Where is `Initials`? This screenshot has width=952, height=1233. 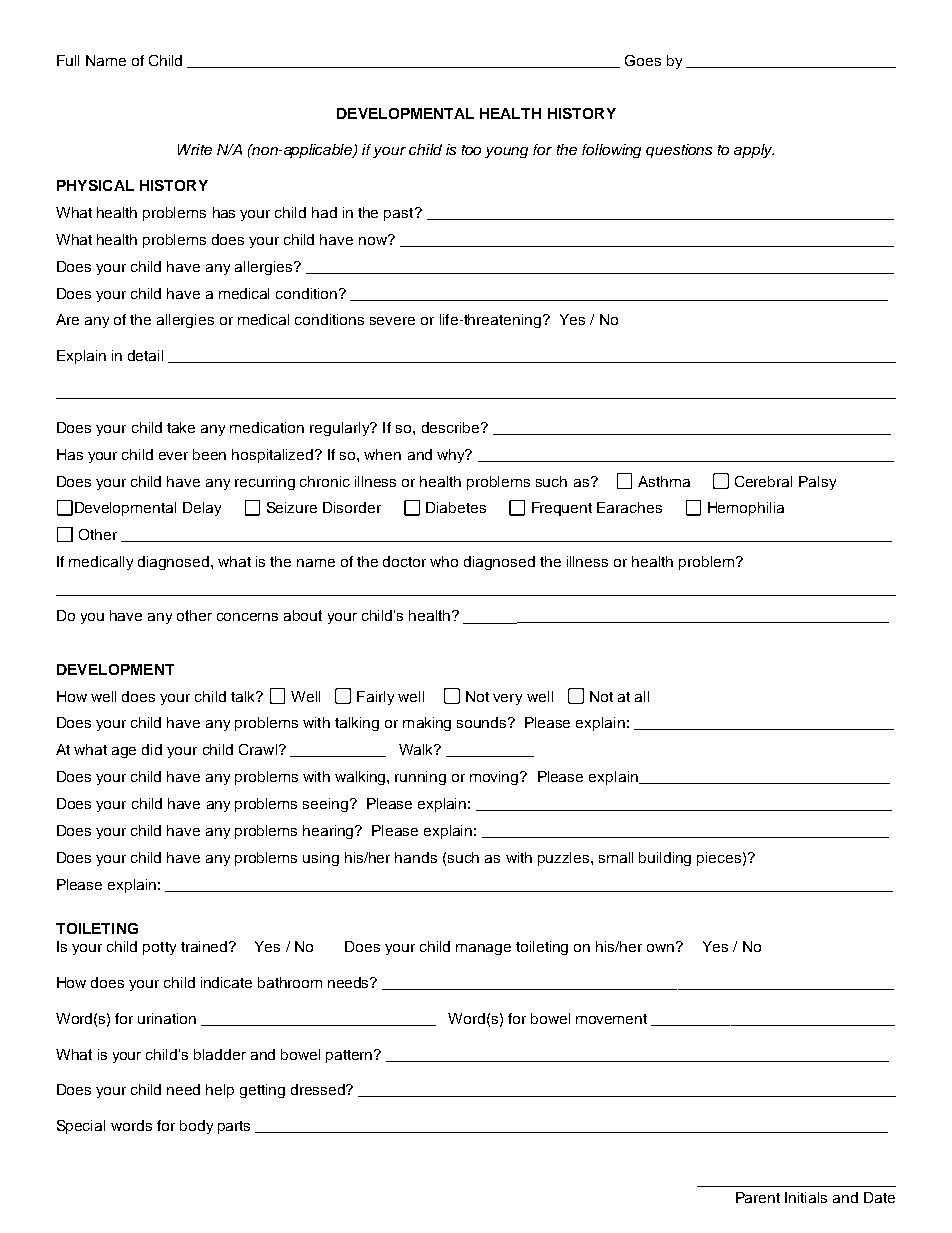 Initials is located at coordinates (806, 1197).
